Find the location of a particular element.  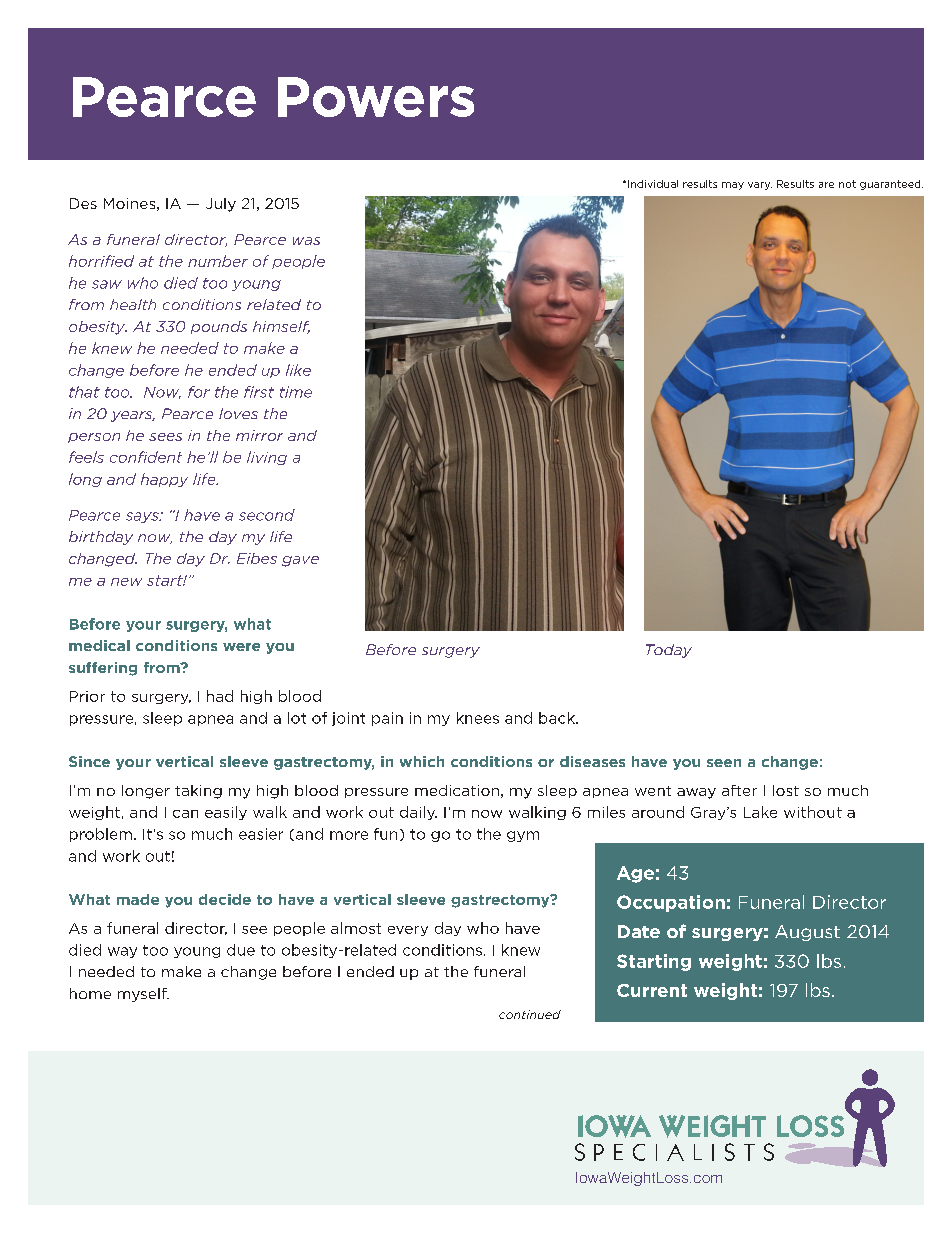

seen is located at coordinates (724, 763).
